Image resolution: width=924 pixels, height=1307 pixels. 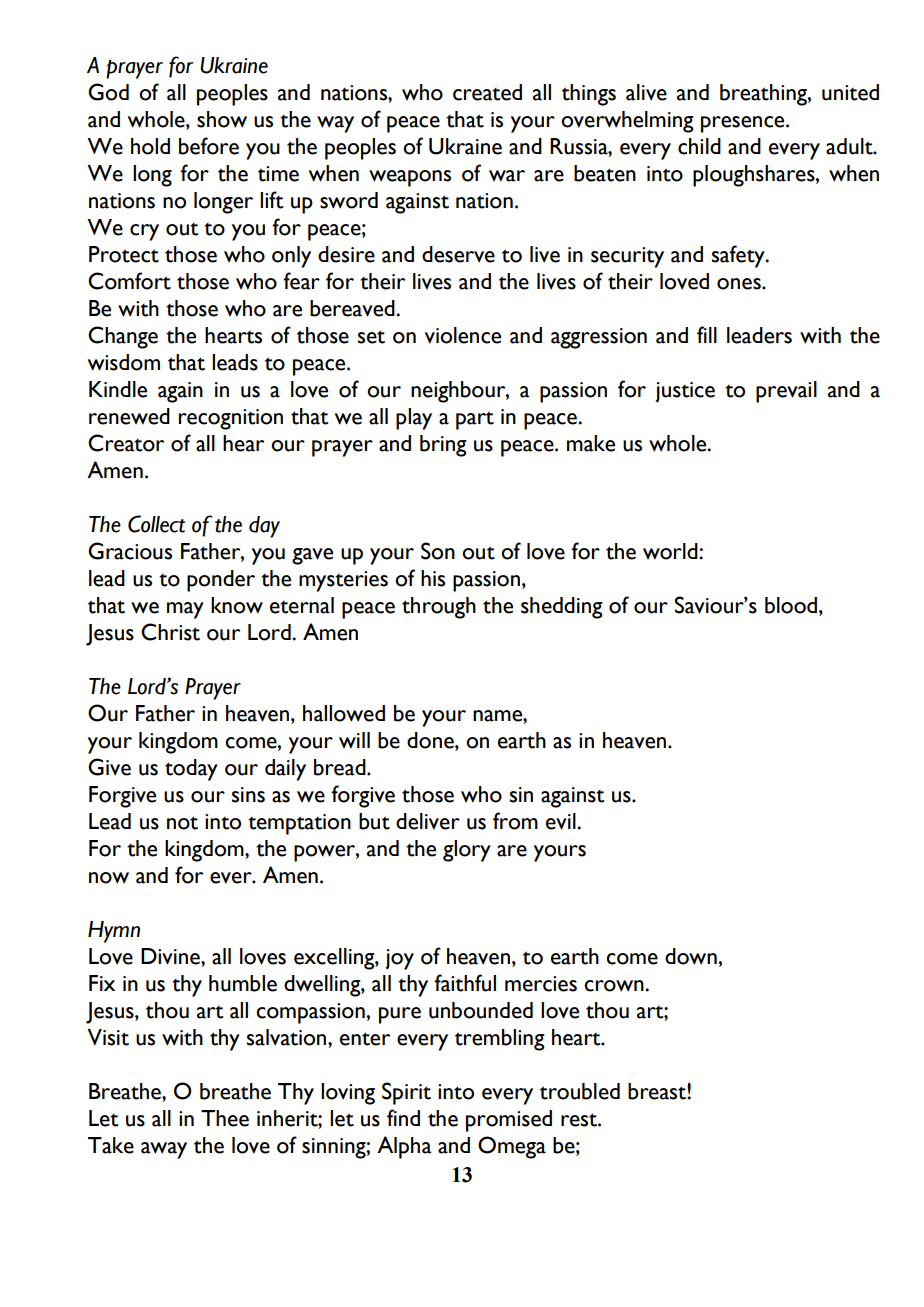 What do you see at coordinates (509, 1121) in the screenshot?
I see `promised` at bounding box center [509, 1121].
